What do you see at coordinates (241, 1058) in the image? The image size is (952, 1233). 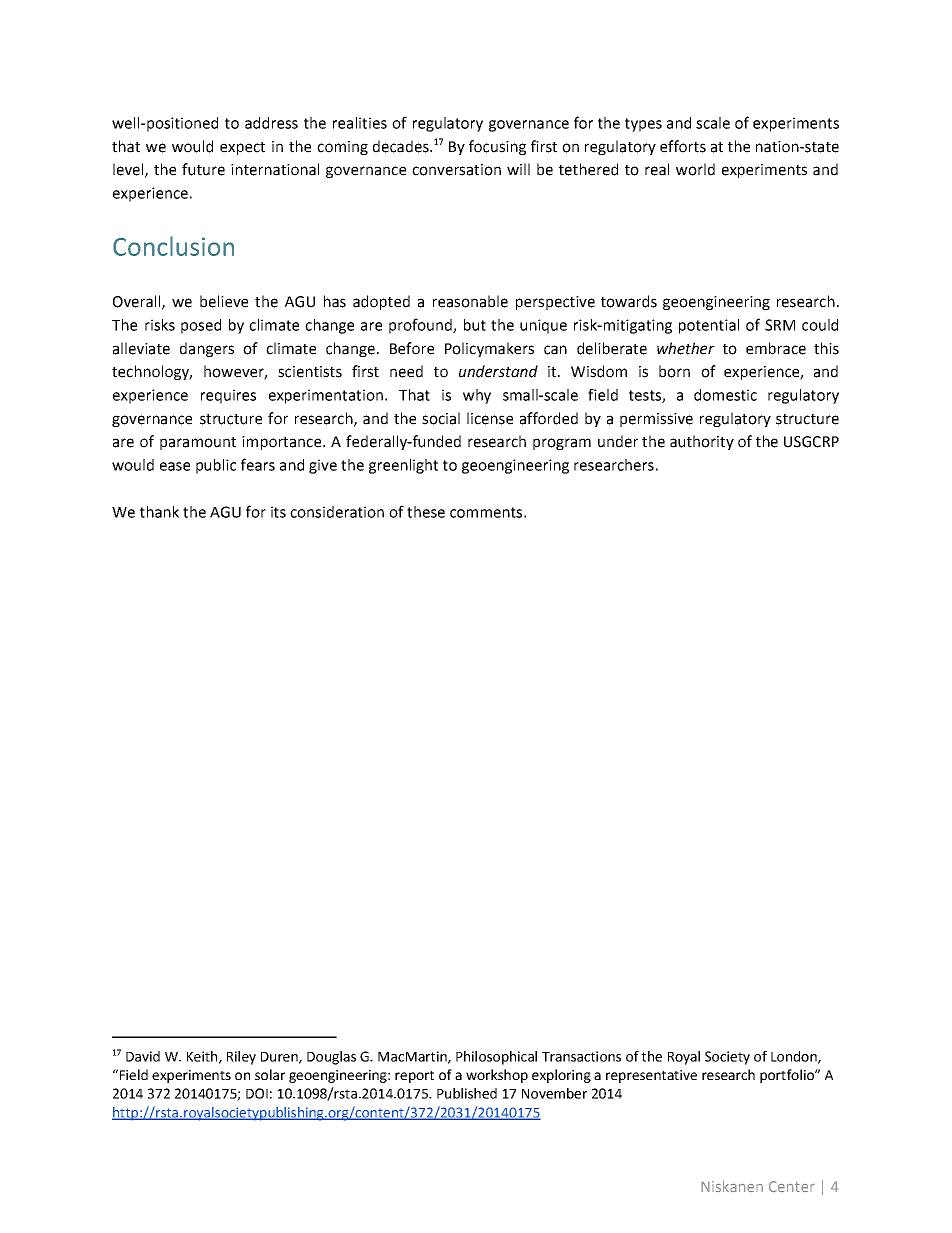 I see `Riley` at bounding box center [241, 1058].
